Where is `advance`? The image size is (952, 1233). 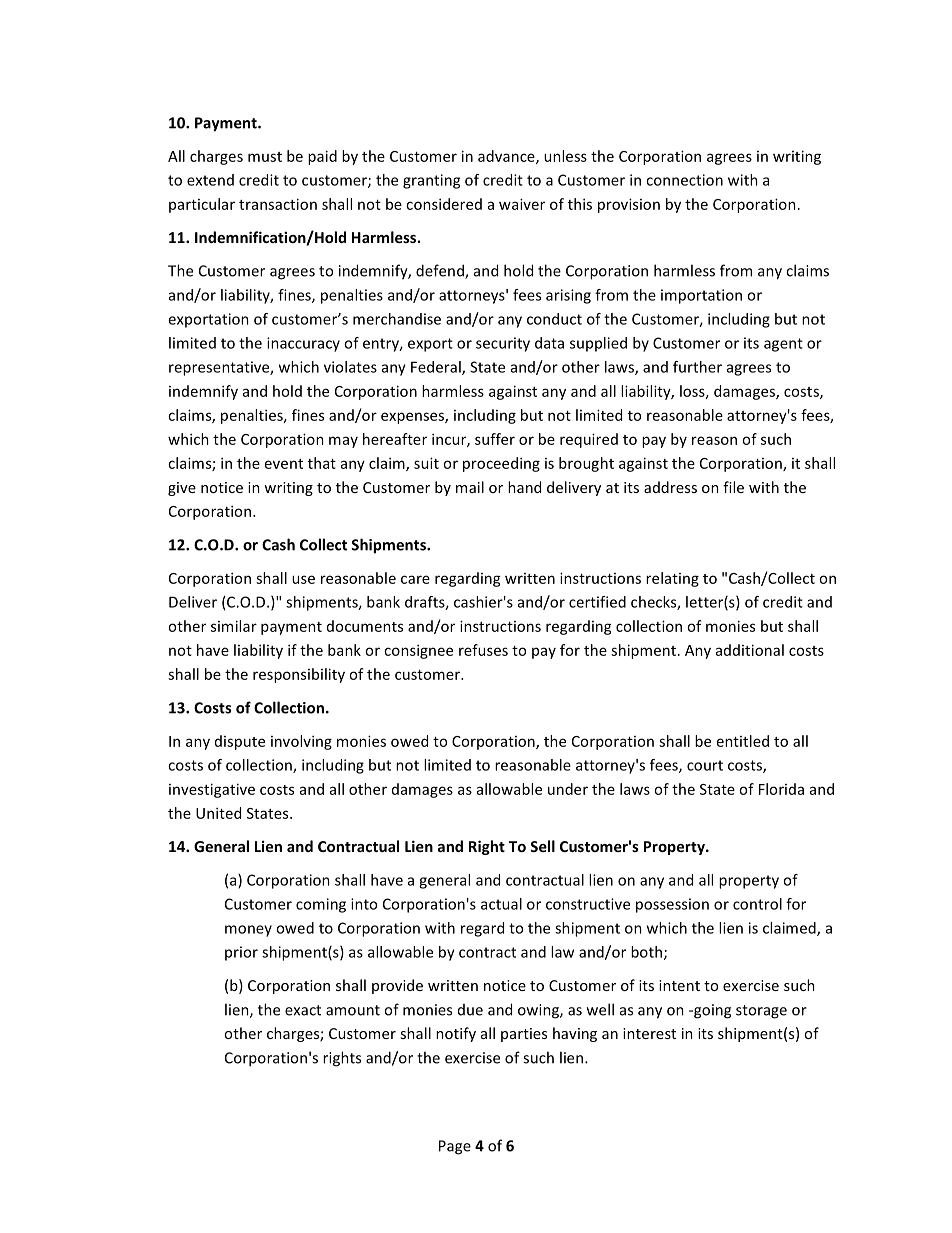 advance is located at coordinates (507, 157).
